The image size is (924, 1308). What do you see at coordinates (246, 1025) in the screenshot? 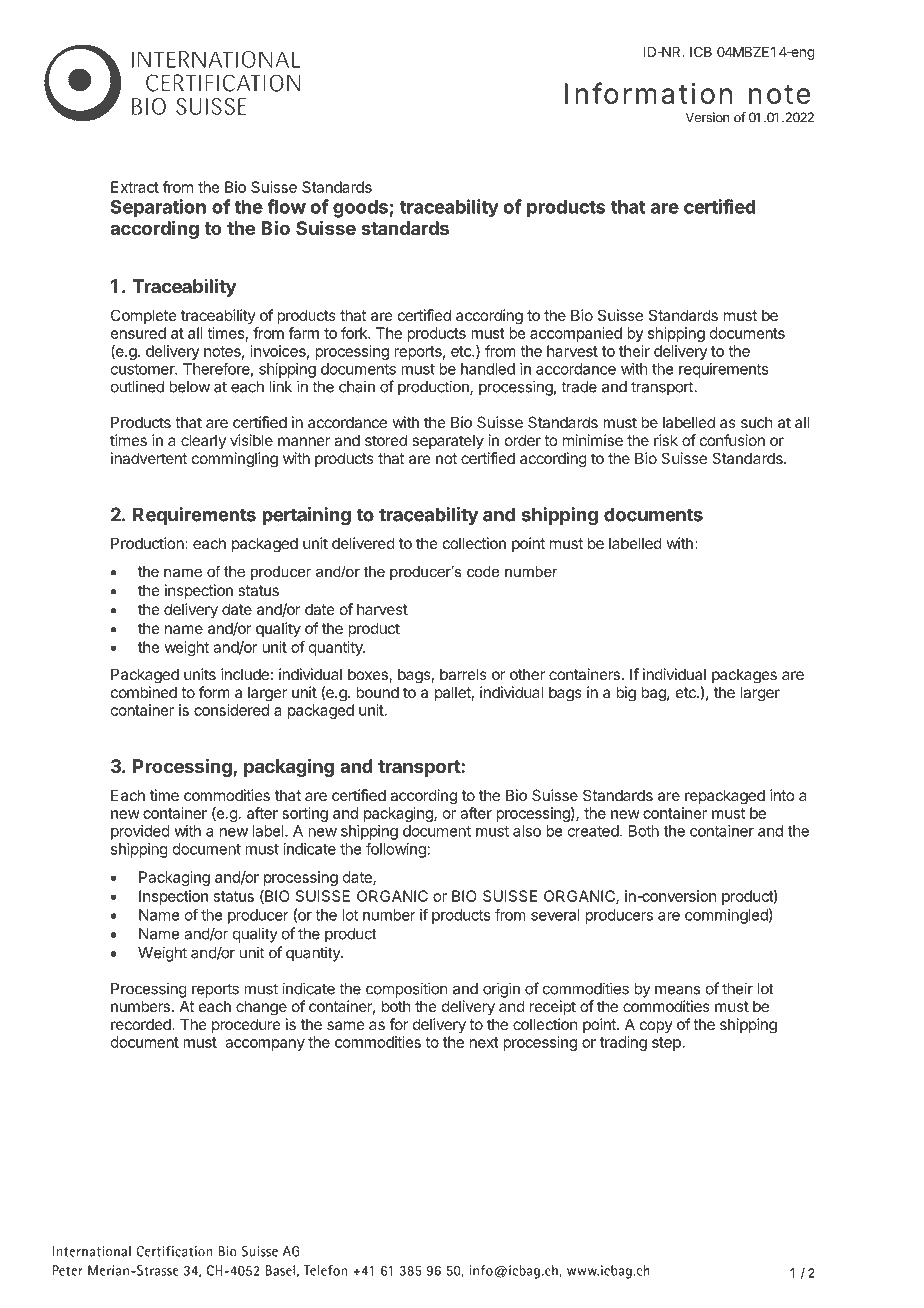
I see `procedure` at bounding box center [246, 1025].
